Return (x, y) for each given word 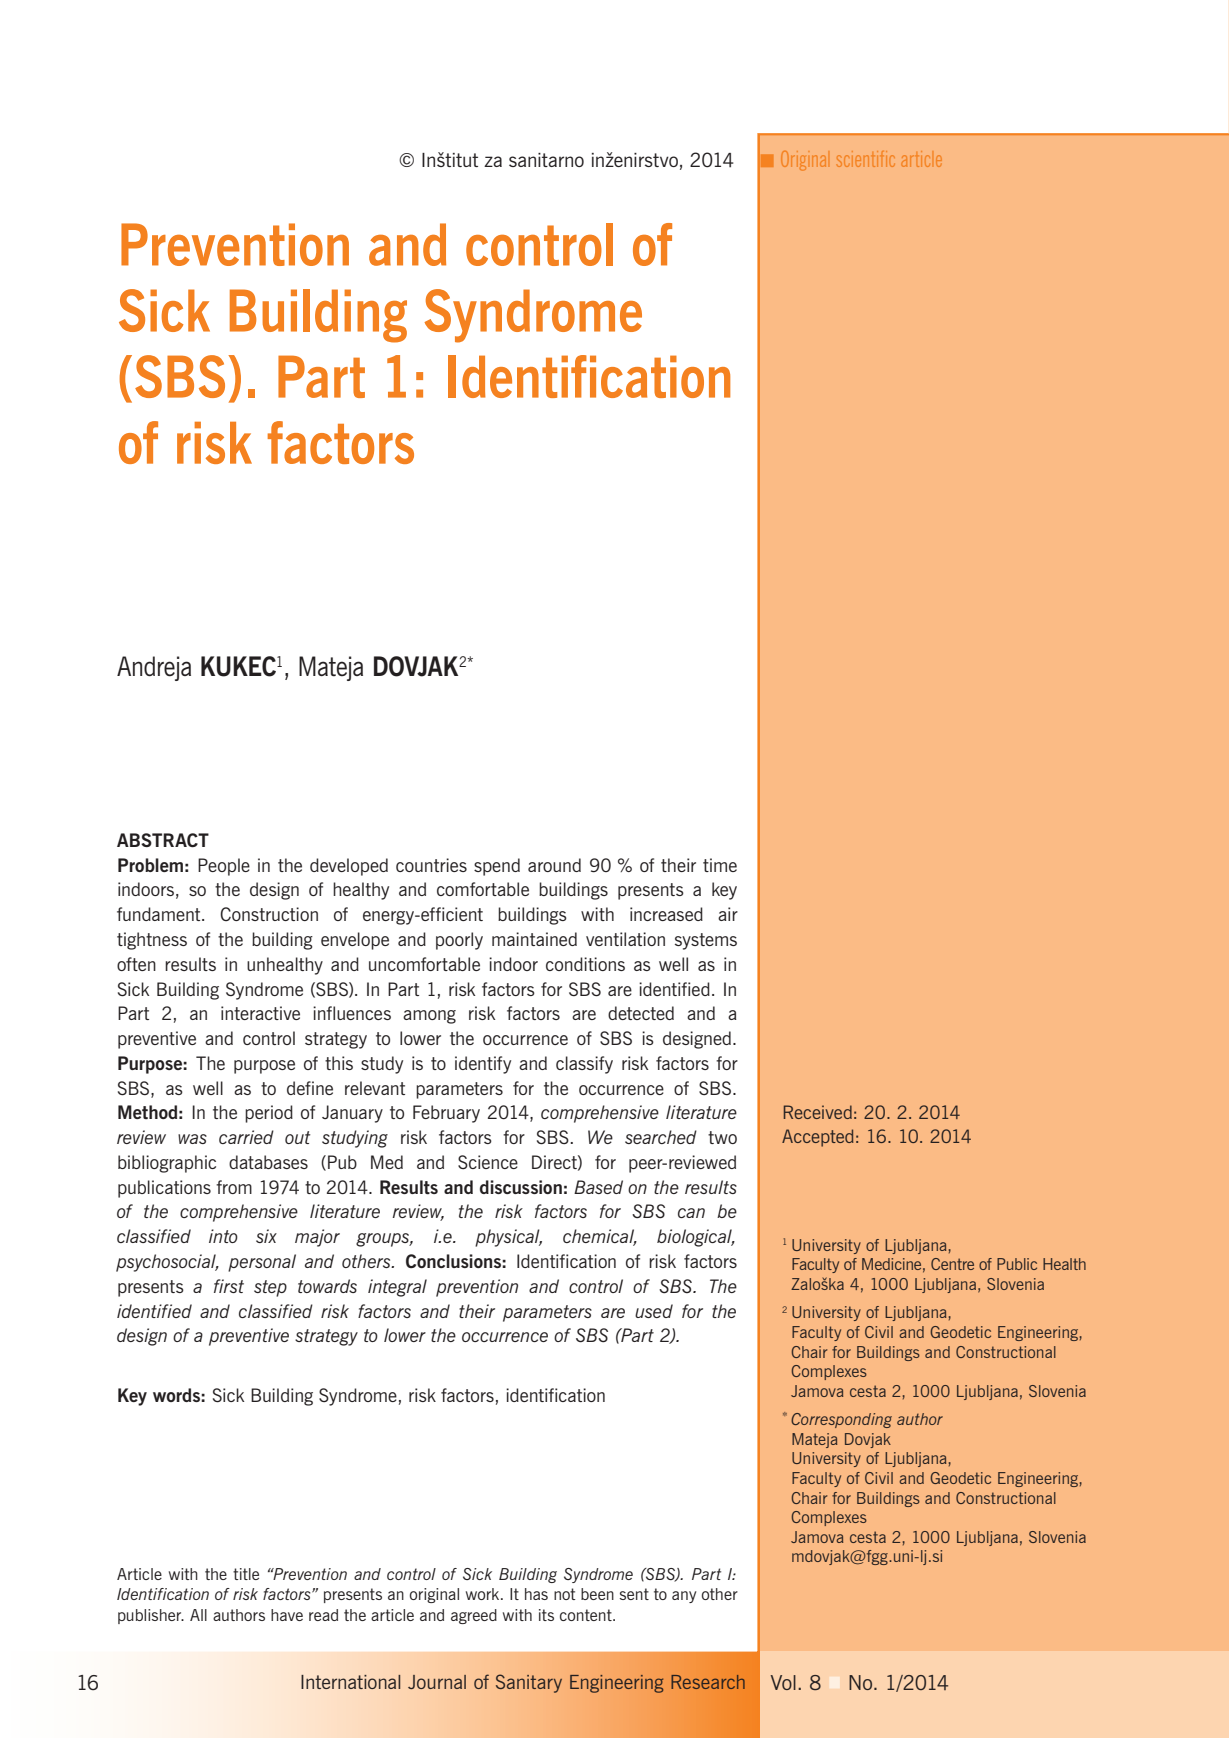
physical (508, 1238)
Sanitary (529, 1683)
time (720, 865)
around (554, 865)
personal (262, 1263)
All (198, 1615)
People (224, 867)
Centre (952, 1264)
